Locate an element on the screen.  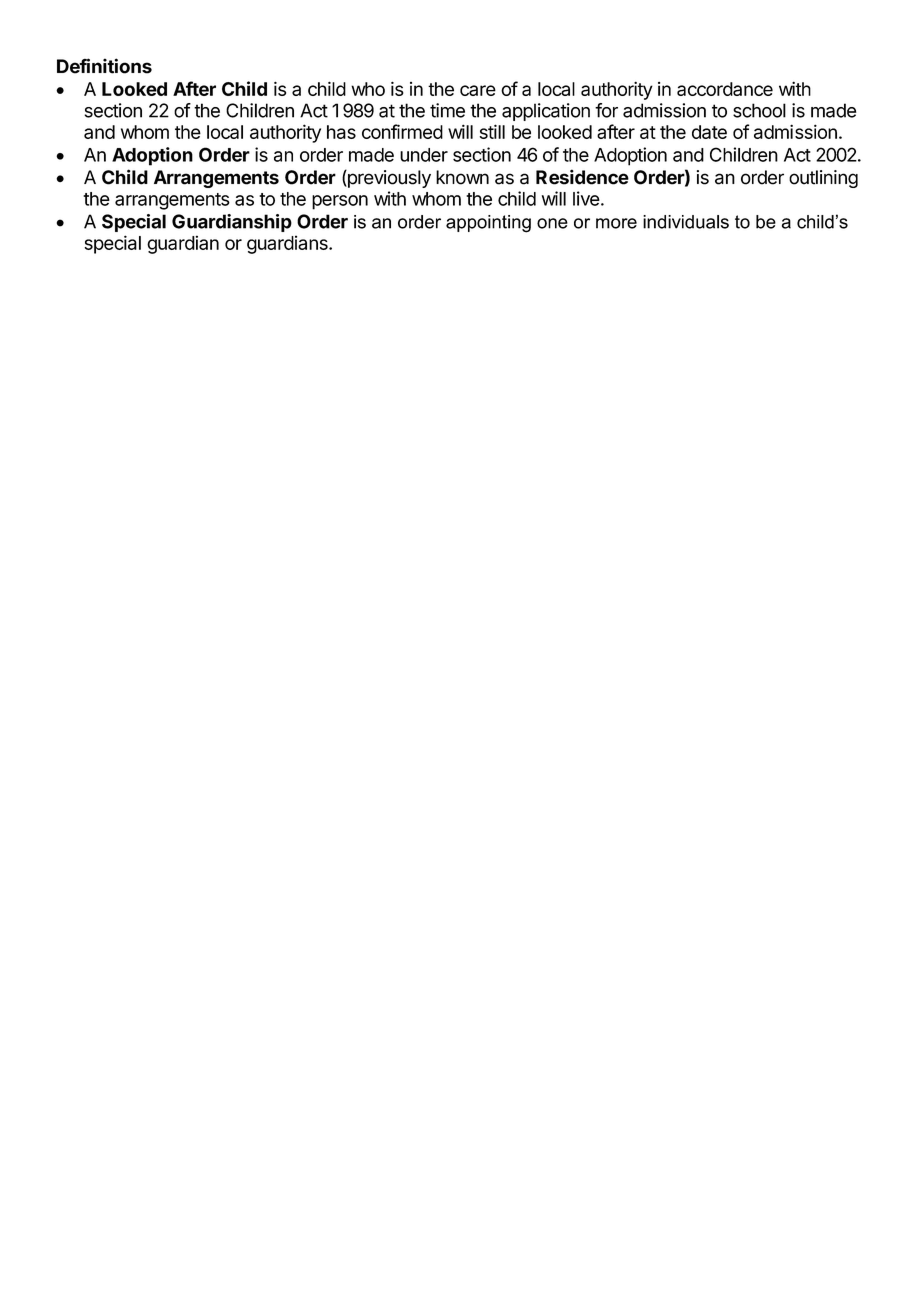
appointing is located at coordinates (488, 224).
